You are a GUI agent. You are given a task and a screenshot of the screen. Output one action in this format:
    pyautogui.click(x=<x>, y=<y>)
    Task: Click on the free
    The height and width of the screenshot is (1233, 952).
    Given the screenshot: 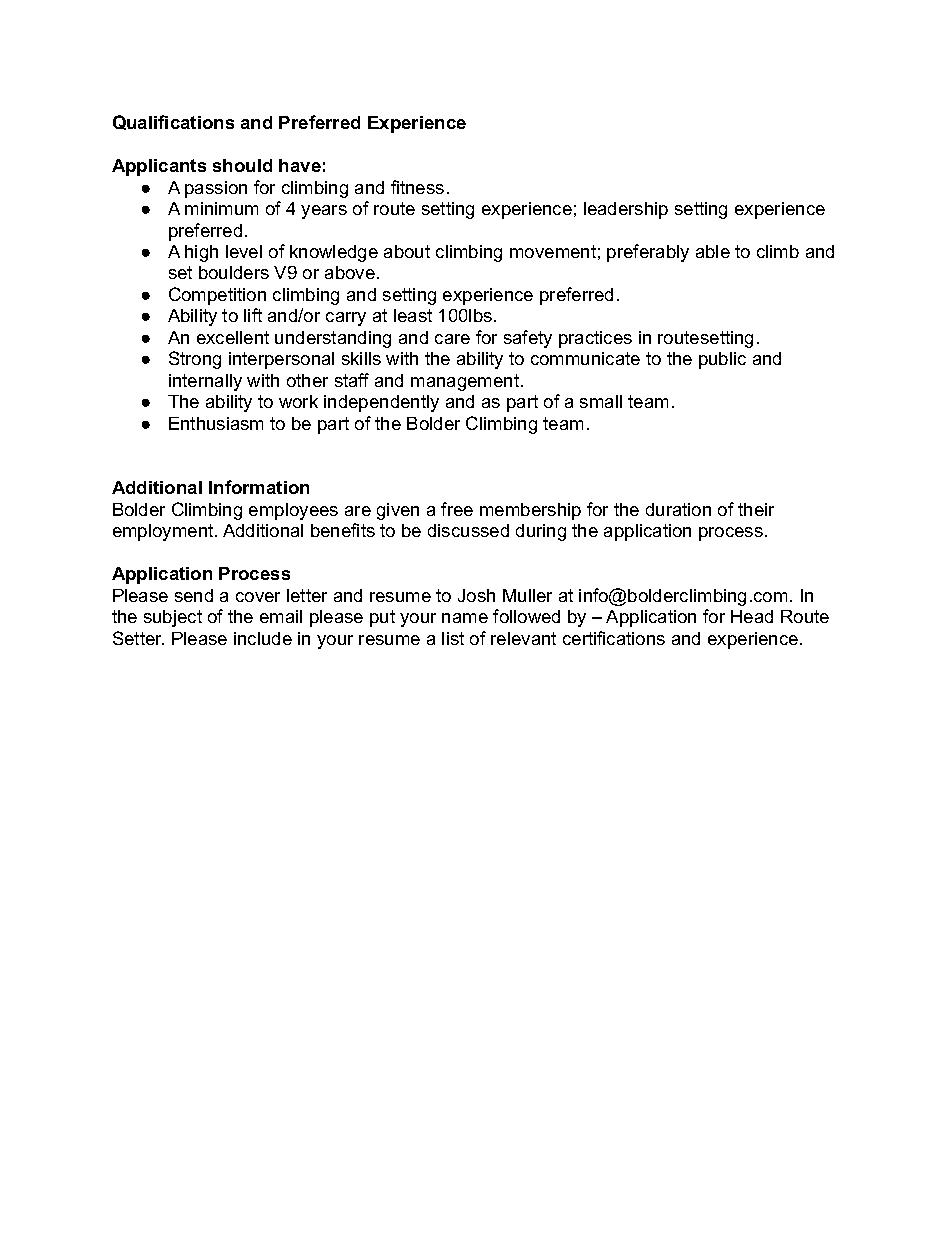 What is the action you would take?
    pyautogui.click(x=457, y=509)
